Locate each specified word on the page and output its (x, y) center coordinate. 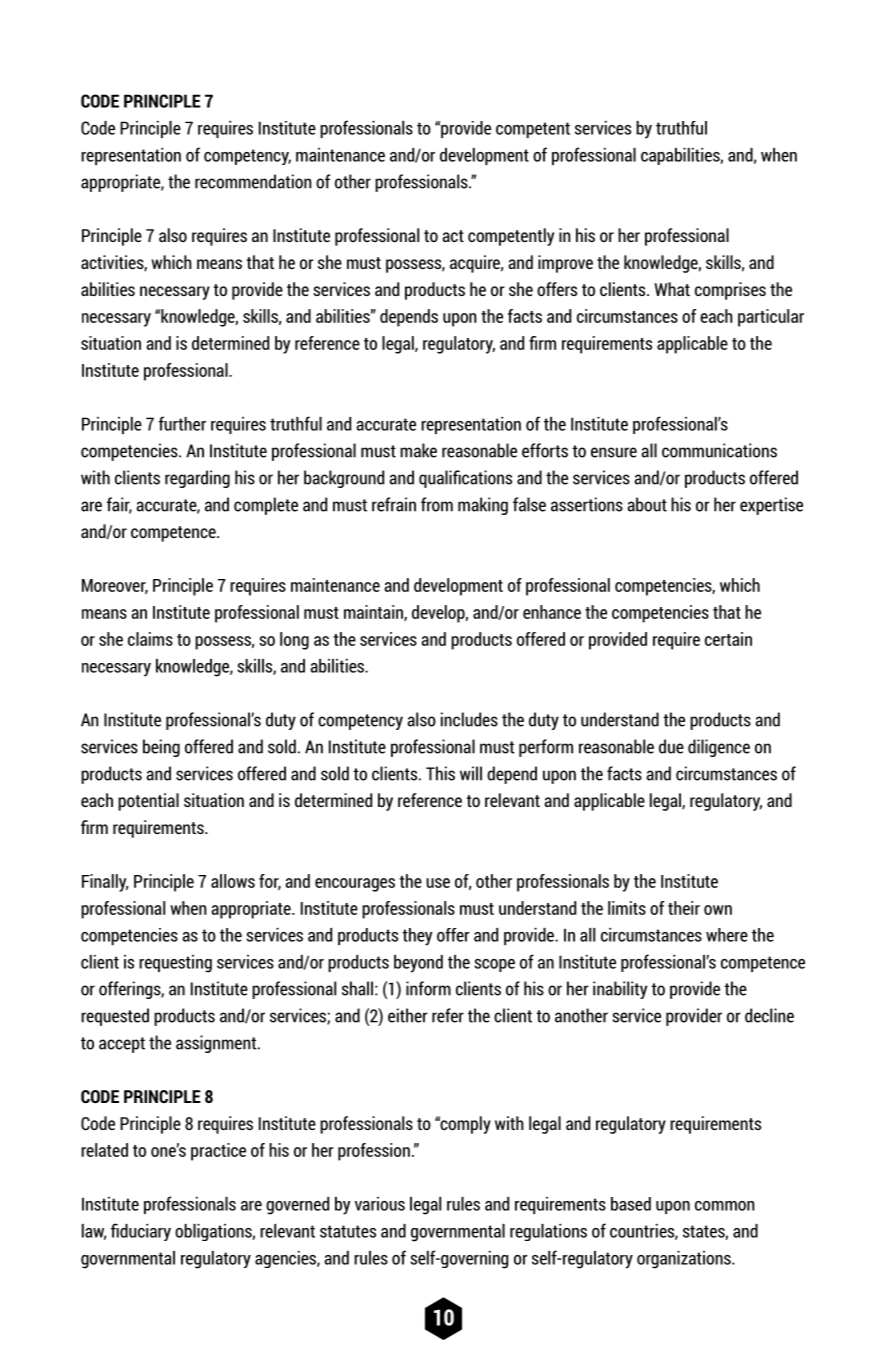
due (671, 746)
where (727, 935)
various (380, 1204)
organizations (685, 1260)
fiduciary (141, 1232)
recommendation (253, 181)
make (418, 450)
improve (565, 264)
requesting (175, 964)
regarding (197, 479)
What (672, 289)
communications (719, 450)
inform (428, 988)
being (161, 748)
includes (469, 719)
